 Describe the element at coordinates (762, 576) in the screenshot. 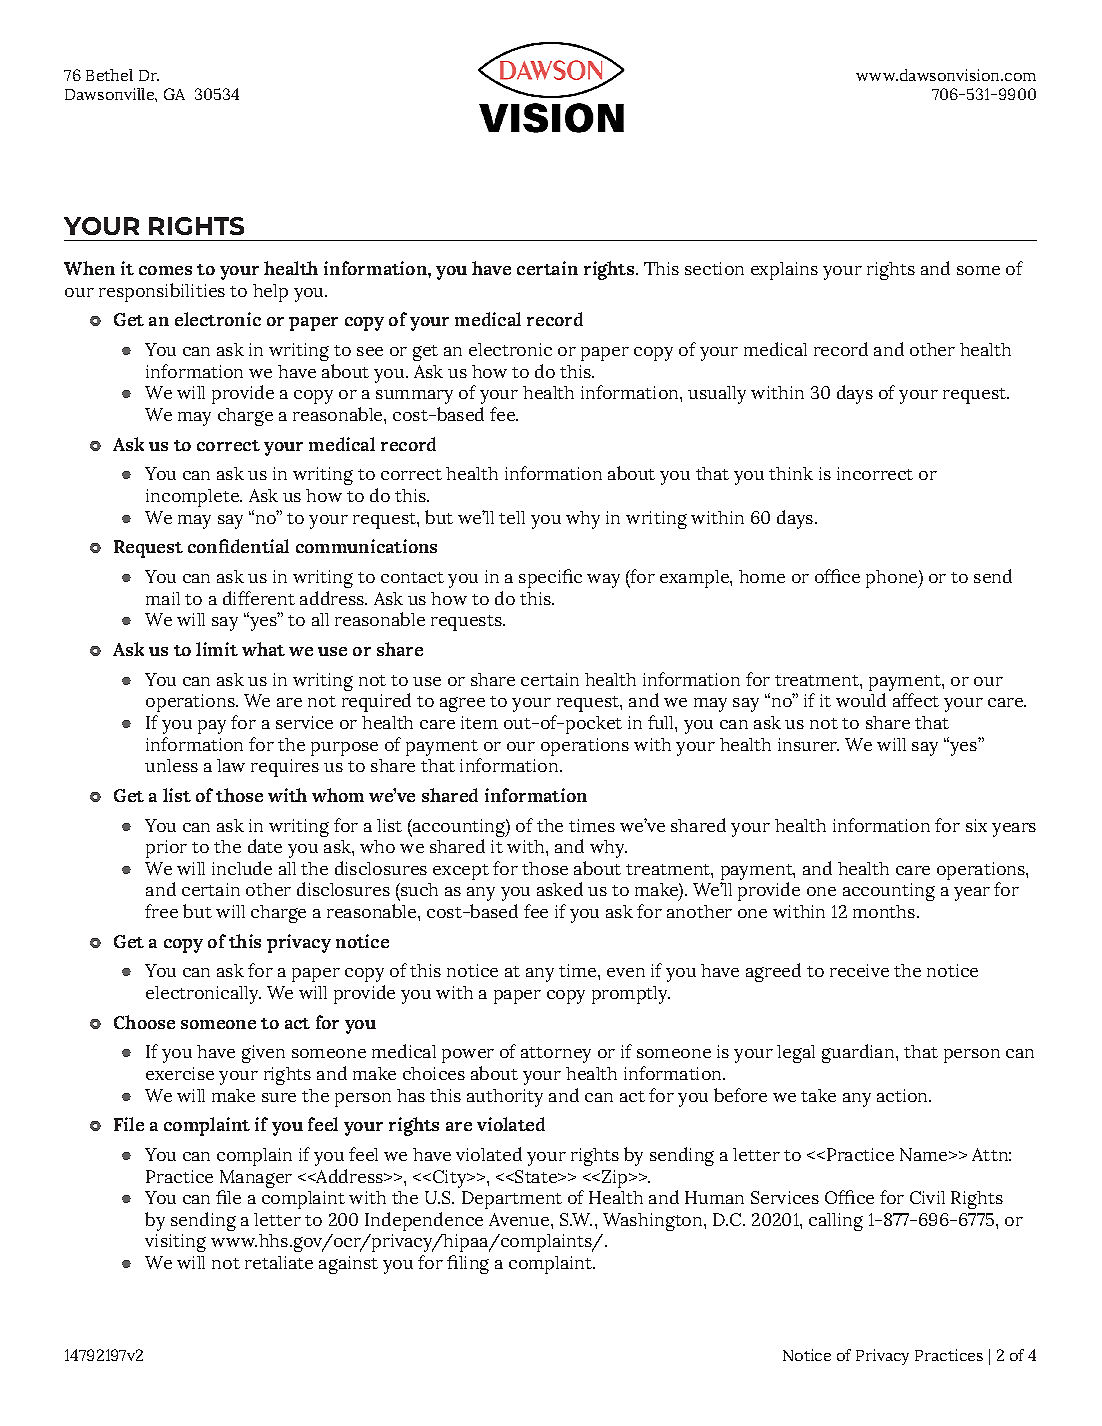

I see `home` at that location.
